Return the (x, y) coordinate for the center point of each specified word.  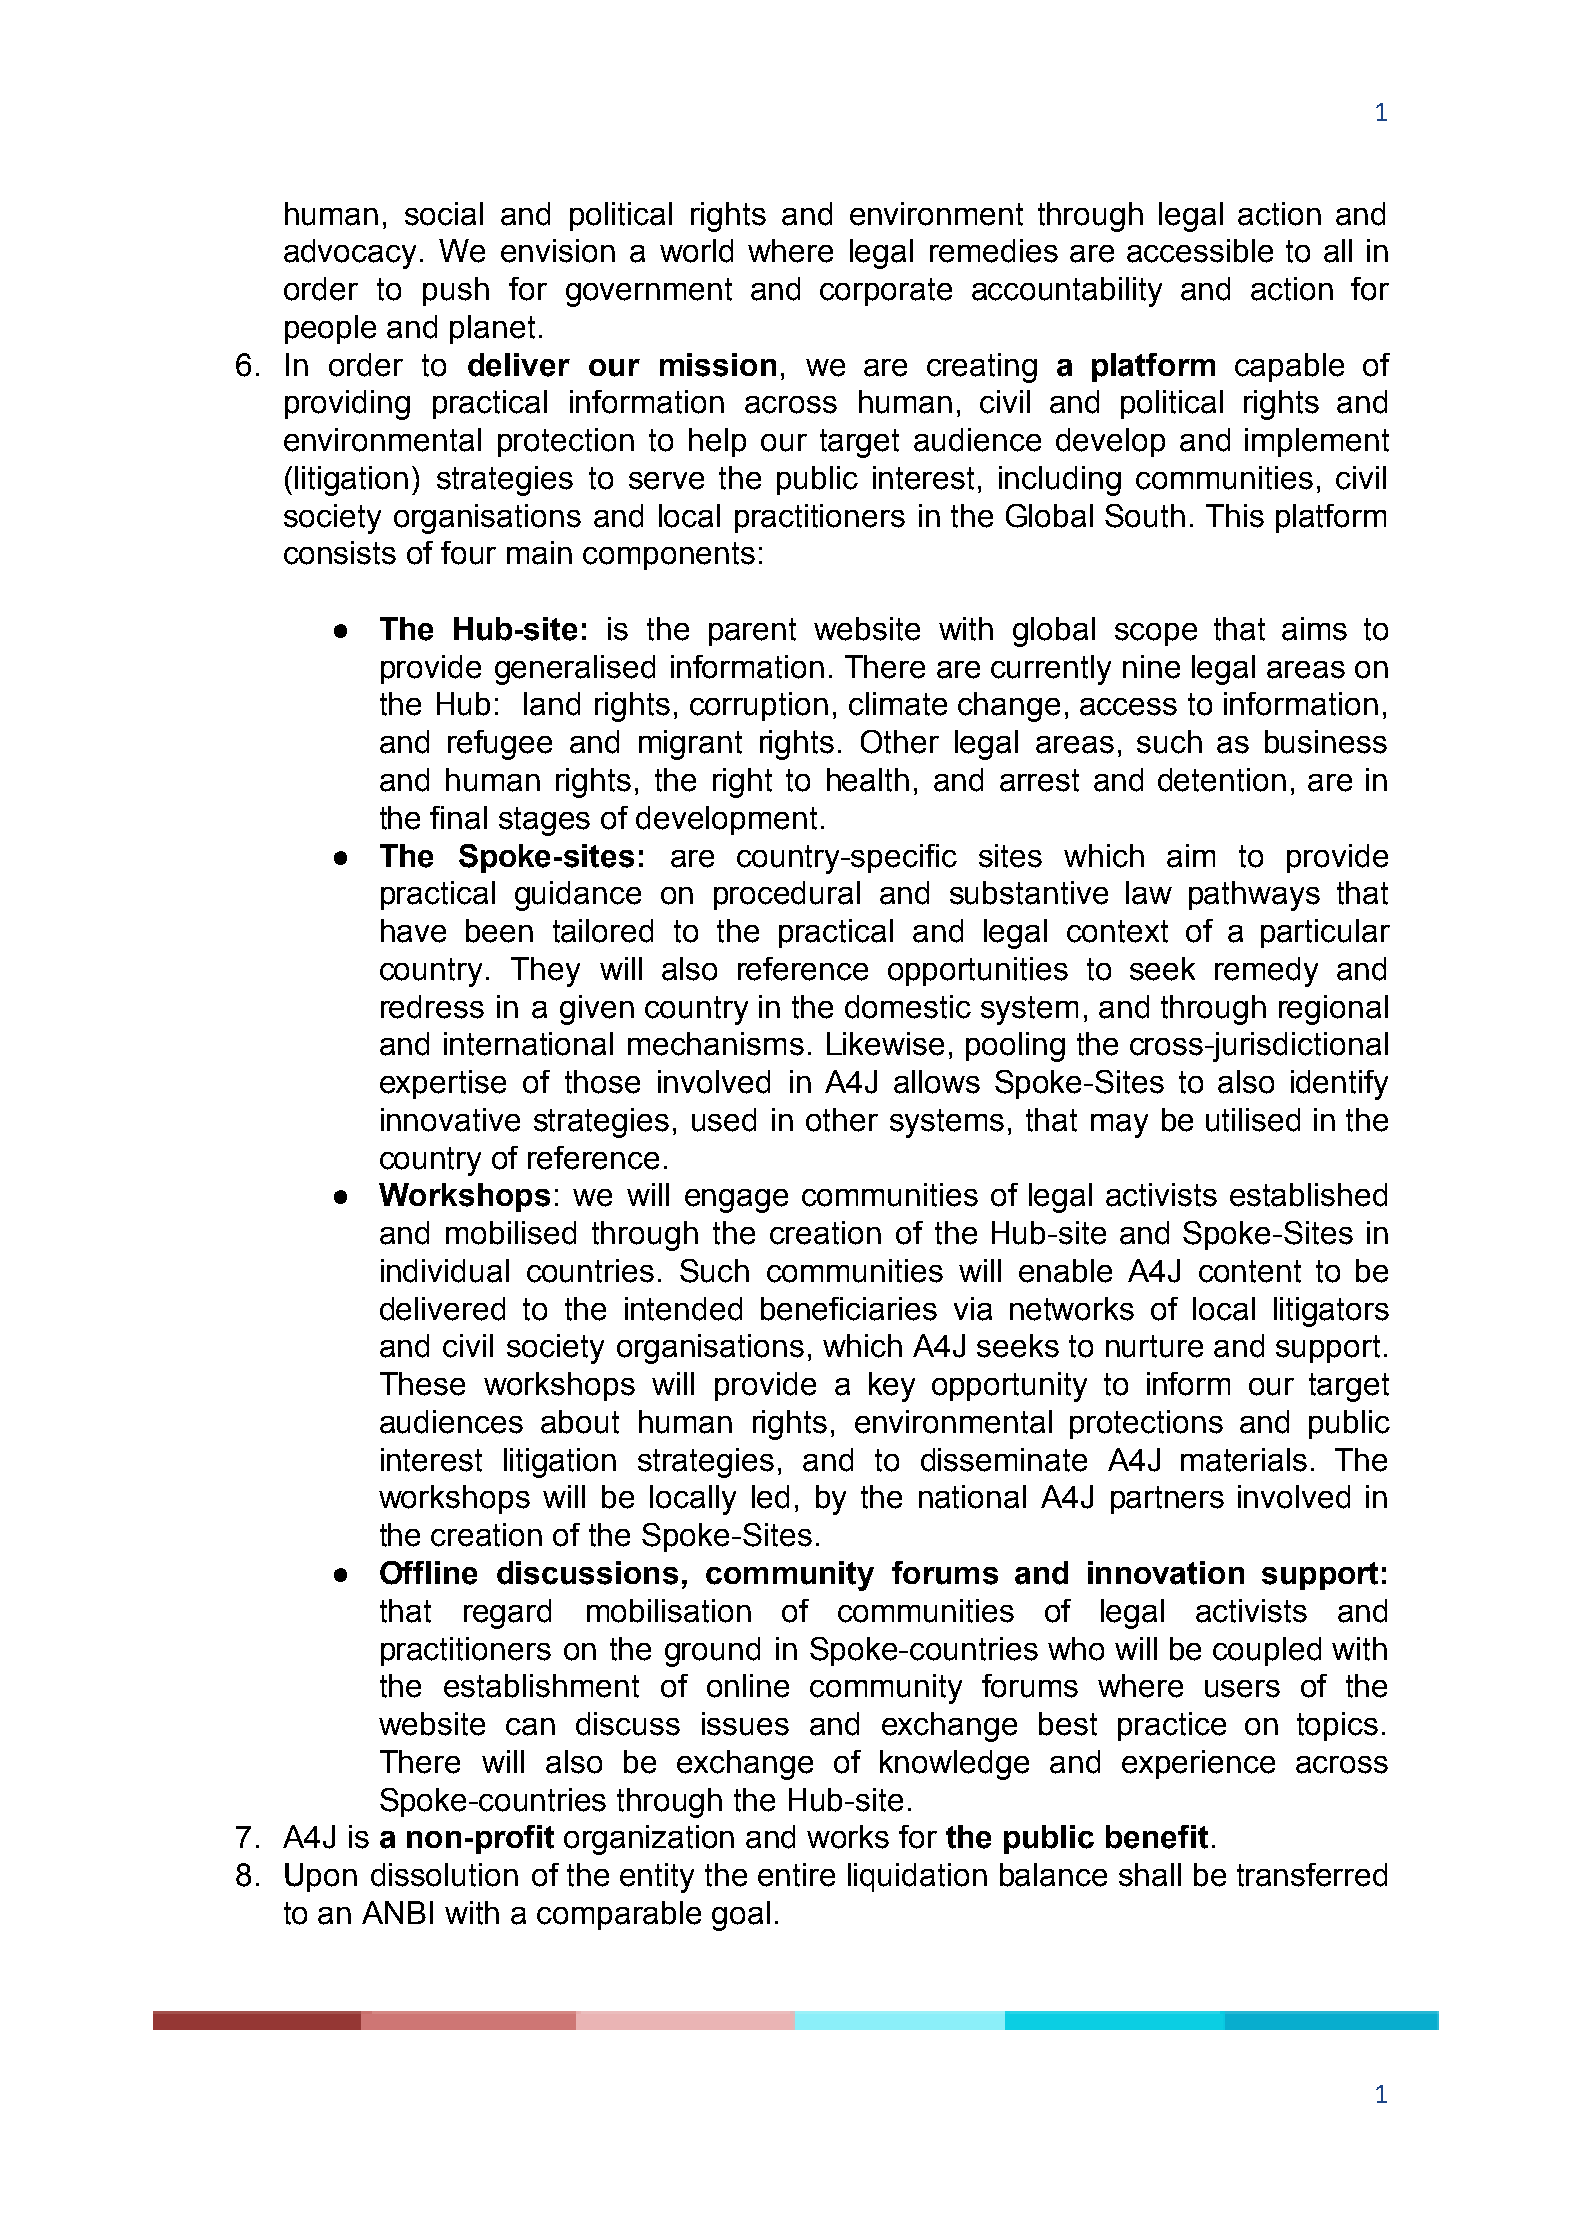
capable (1289, 367)
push (456, 291)
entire (796, 1875)
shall (1150, 1875)
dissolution (444, 1875)
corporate (886, 292)
